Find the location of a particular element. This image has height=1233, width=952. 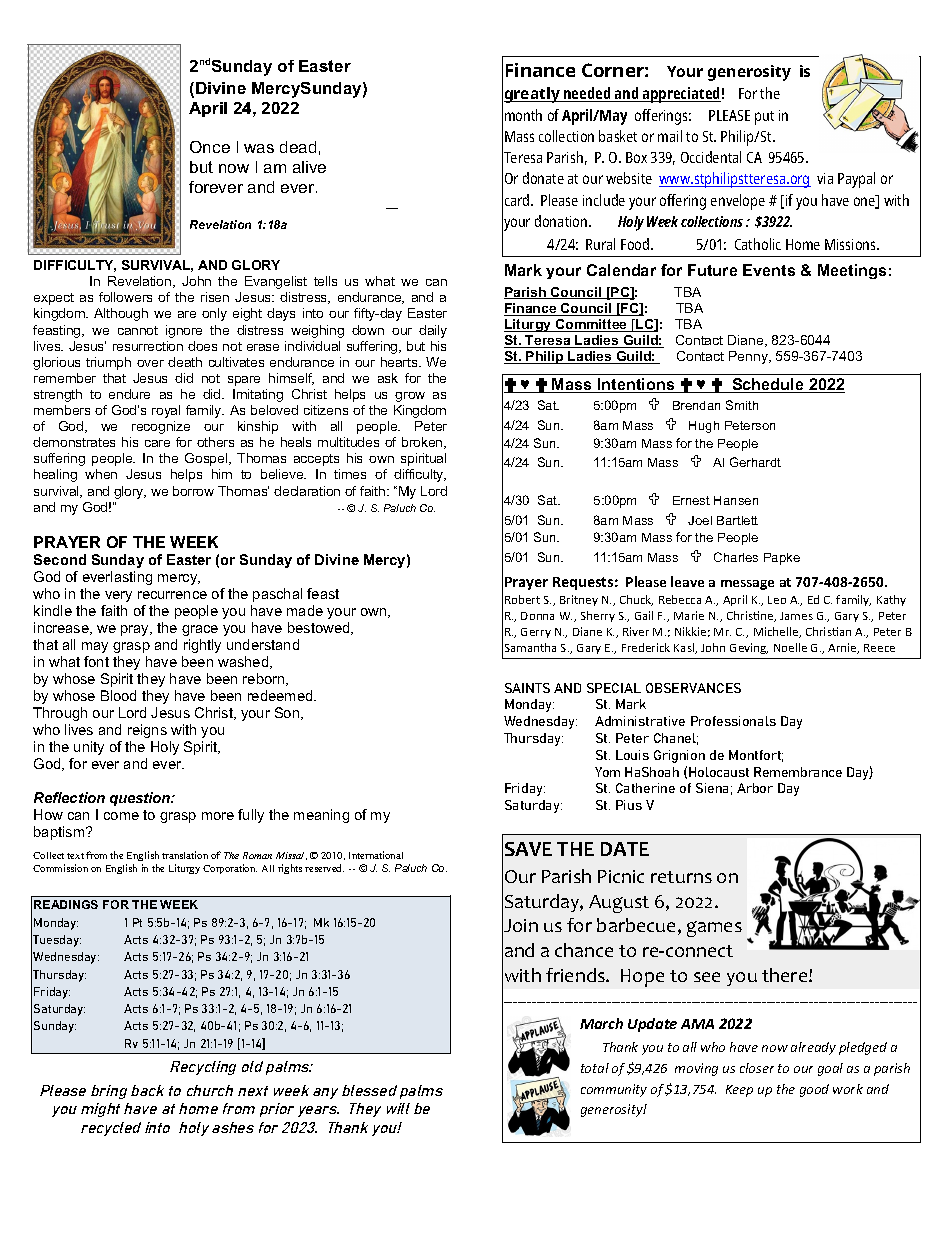

Smith is located at coordinates (742, 405).
